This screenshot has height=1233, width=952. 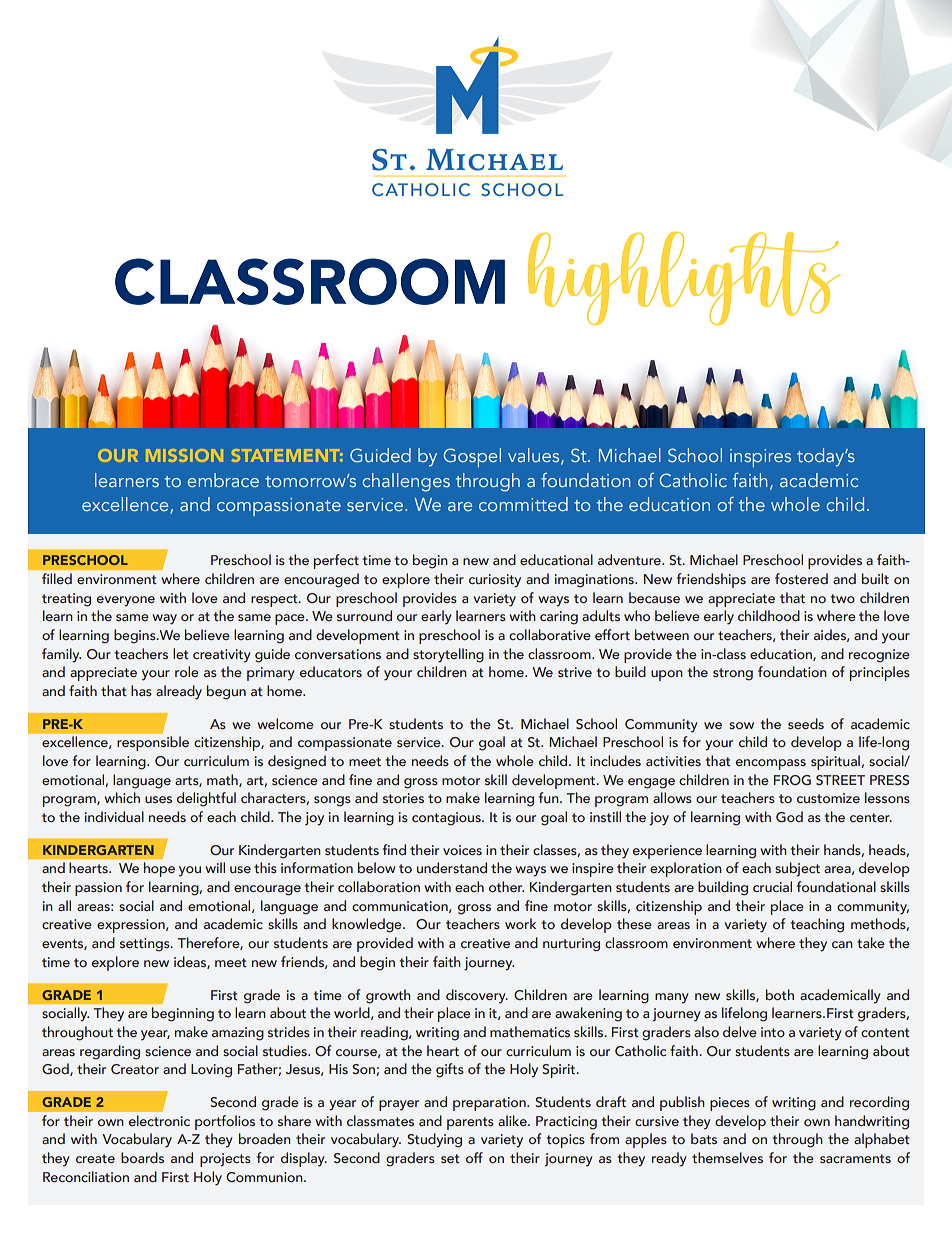 I want to click on highlights, so click(x=684, y=278).
